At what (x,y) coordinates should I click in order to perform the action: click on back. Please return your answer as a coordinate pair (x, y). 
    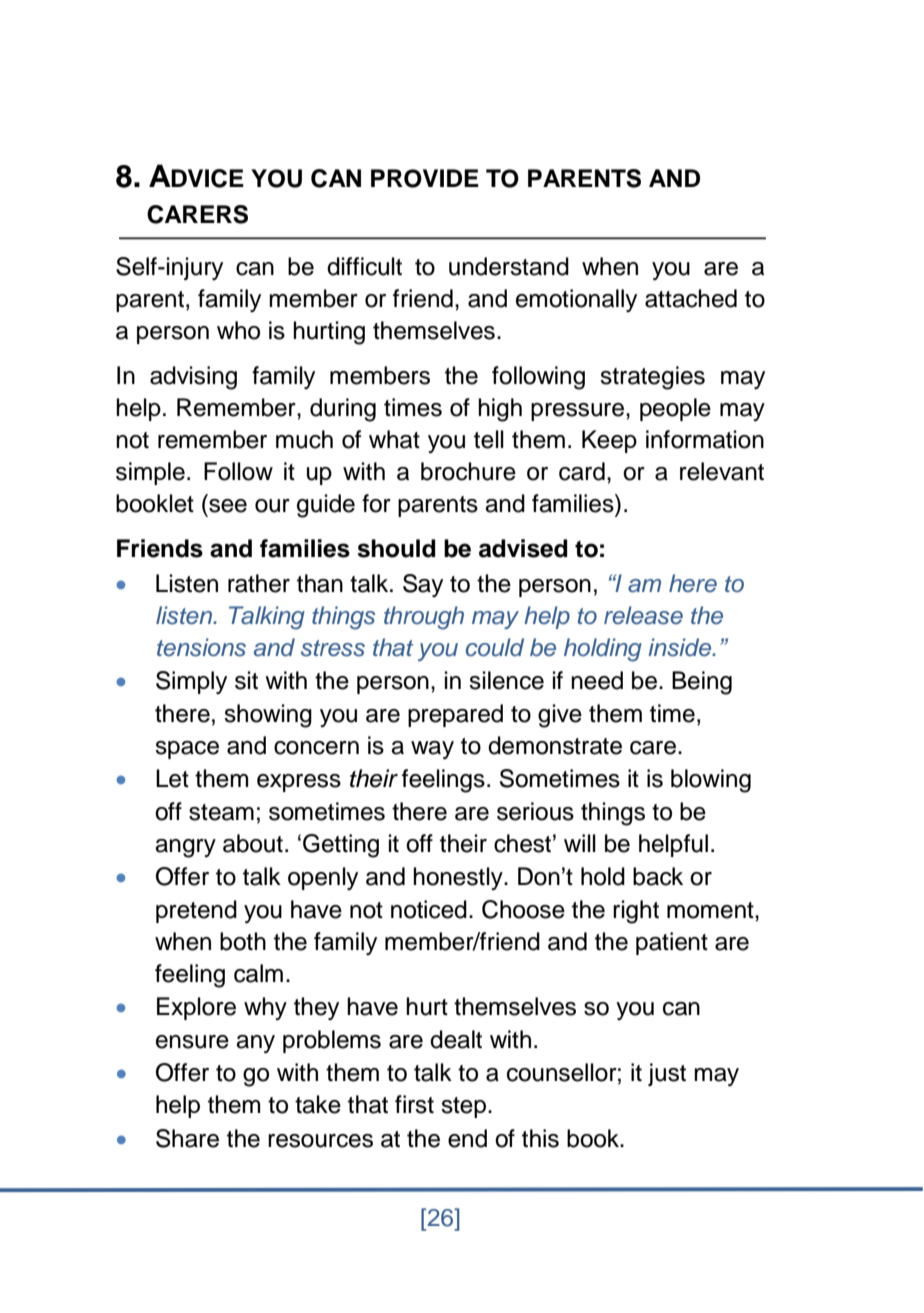
    Looking at the image, I should click on (658, 876).
